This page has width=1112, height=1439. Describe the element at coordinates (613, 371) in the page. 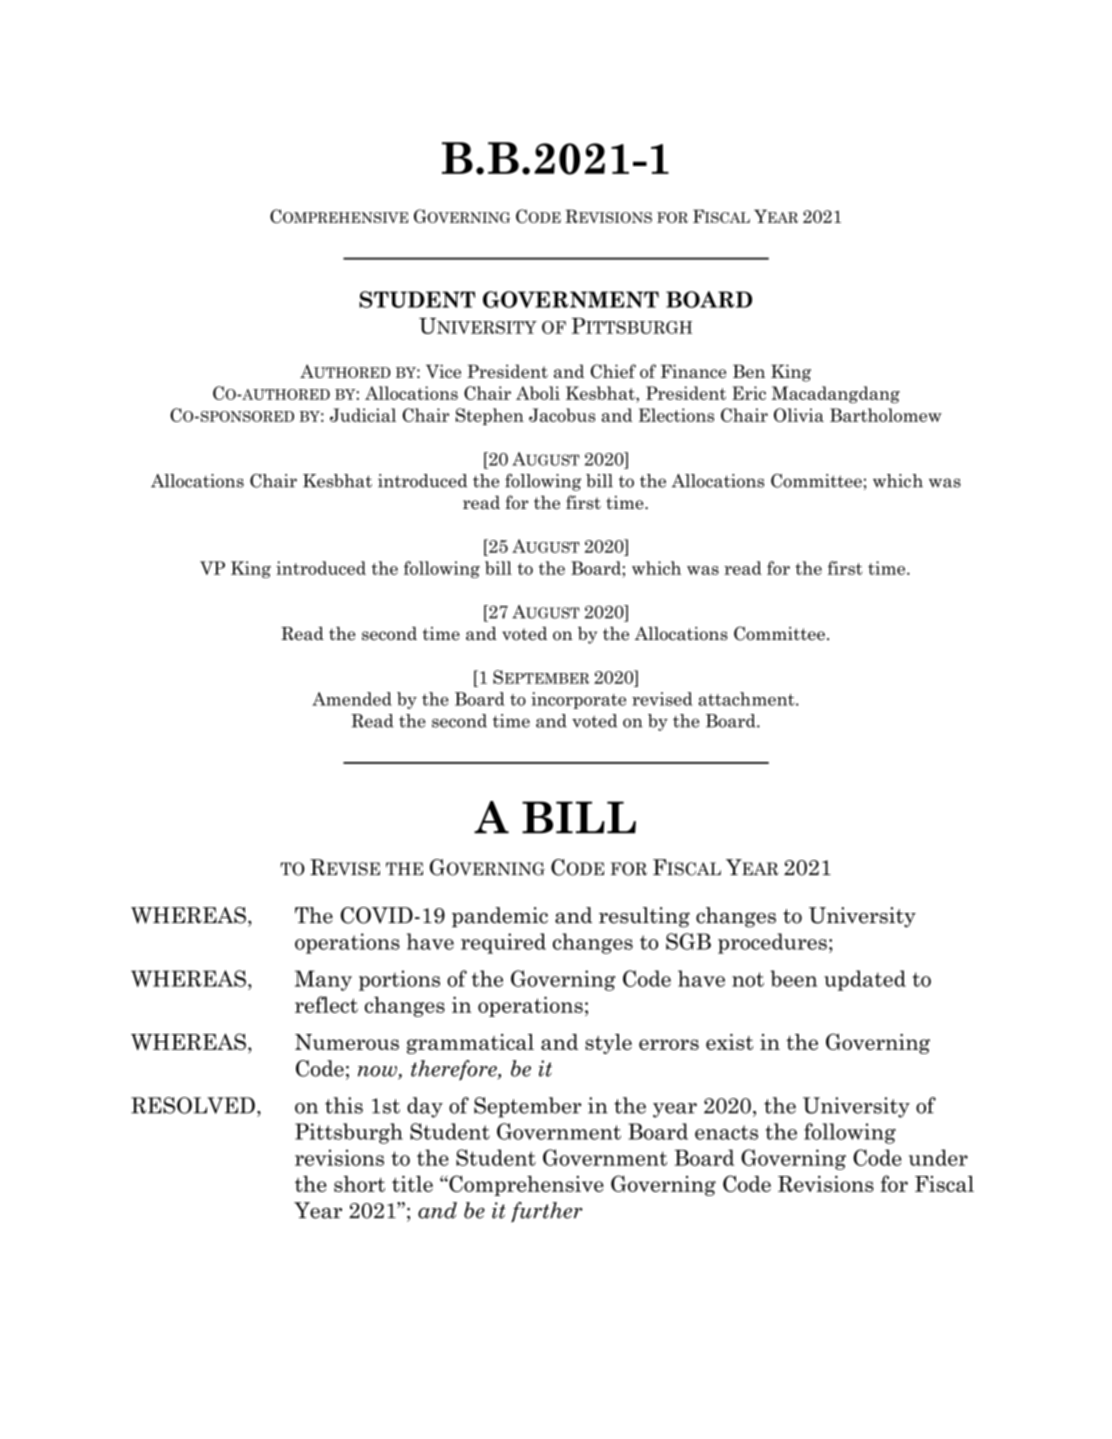

I see `Chief` at that location.
